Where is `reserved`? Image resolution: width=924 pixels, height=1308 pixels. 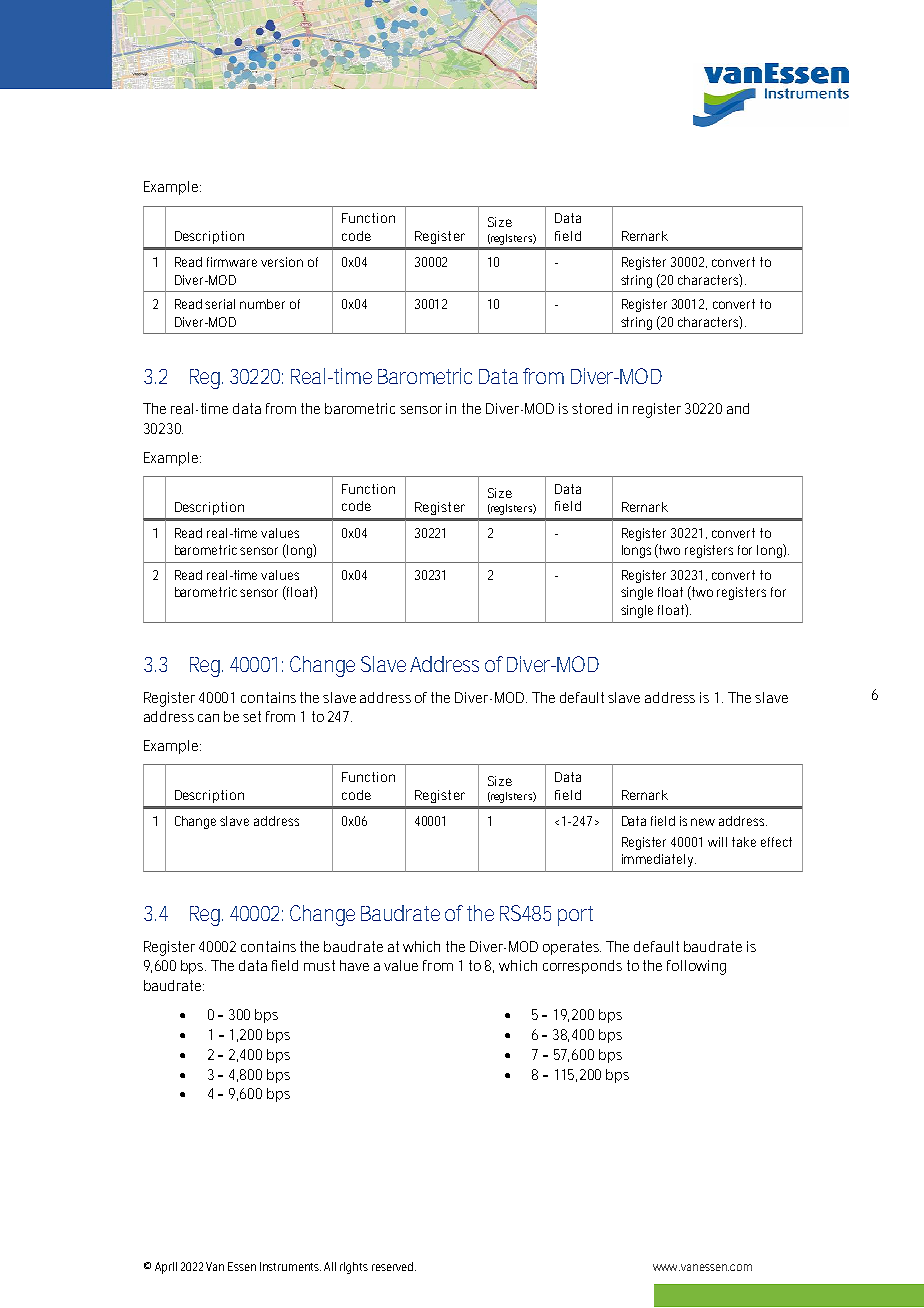 reserved is located at coordinates (394, 1266).
